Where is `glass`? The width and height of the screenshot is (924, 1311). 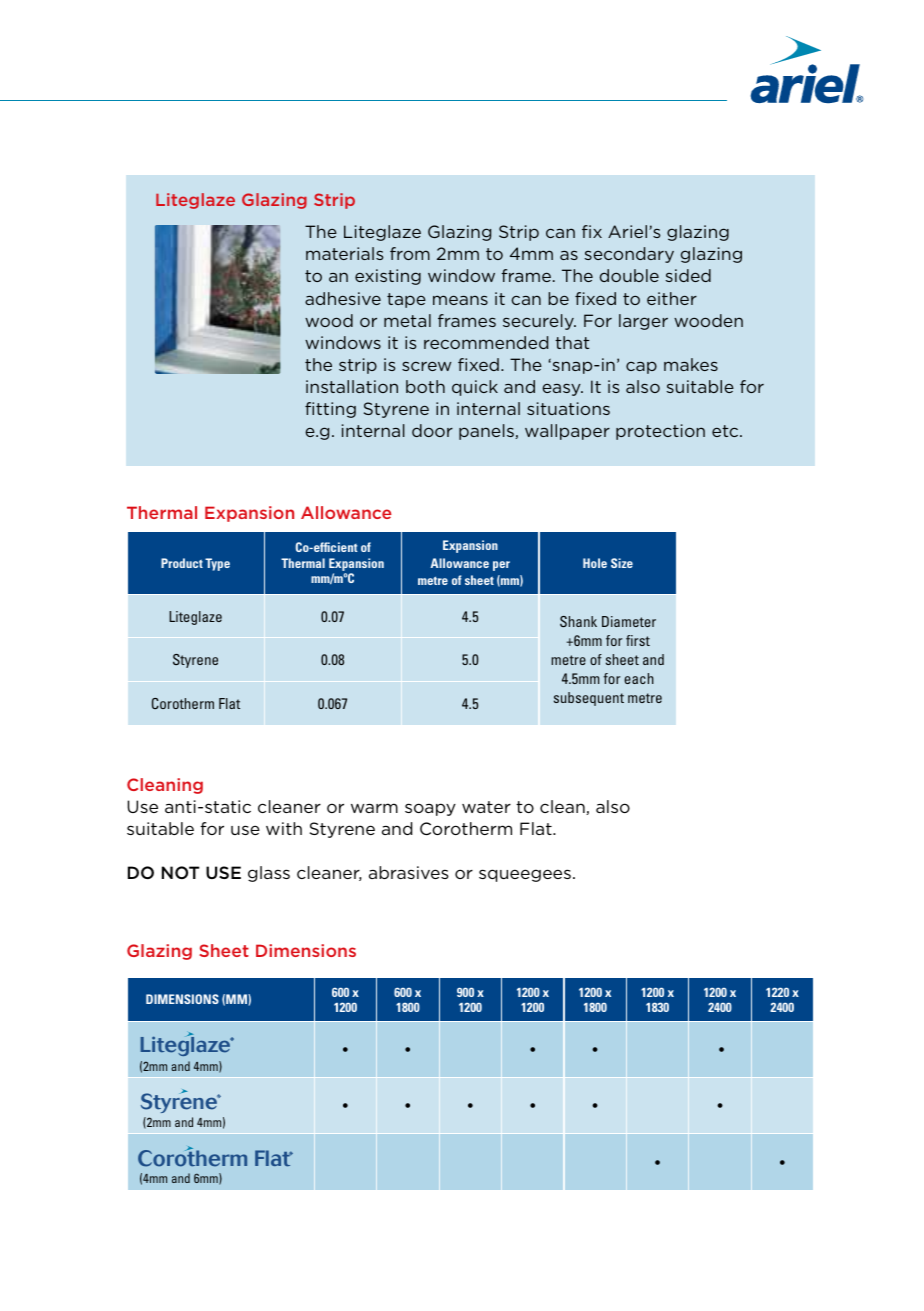
glass is located at coordinates (269, 874).
